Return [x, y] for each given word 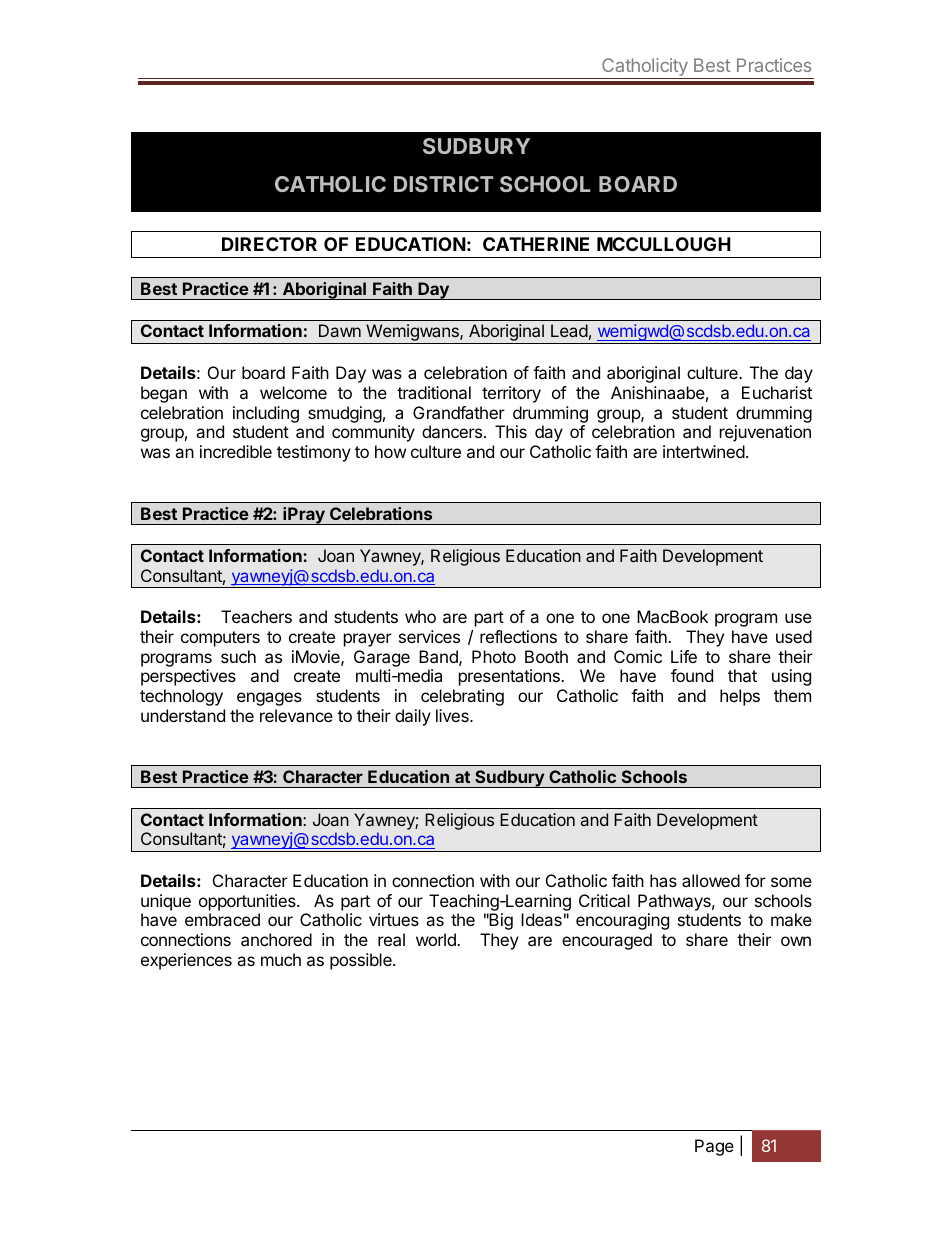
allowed [711, 880]
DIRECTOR [269, 244]
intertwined [704, 451]
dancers [452, 431]
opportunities [248, 902]
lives [453, 715]
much [281, 959]
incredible [236, 451]
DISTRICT [443, 184]
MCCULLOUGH [664, 244]
